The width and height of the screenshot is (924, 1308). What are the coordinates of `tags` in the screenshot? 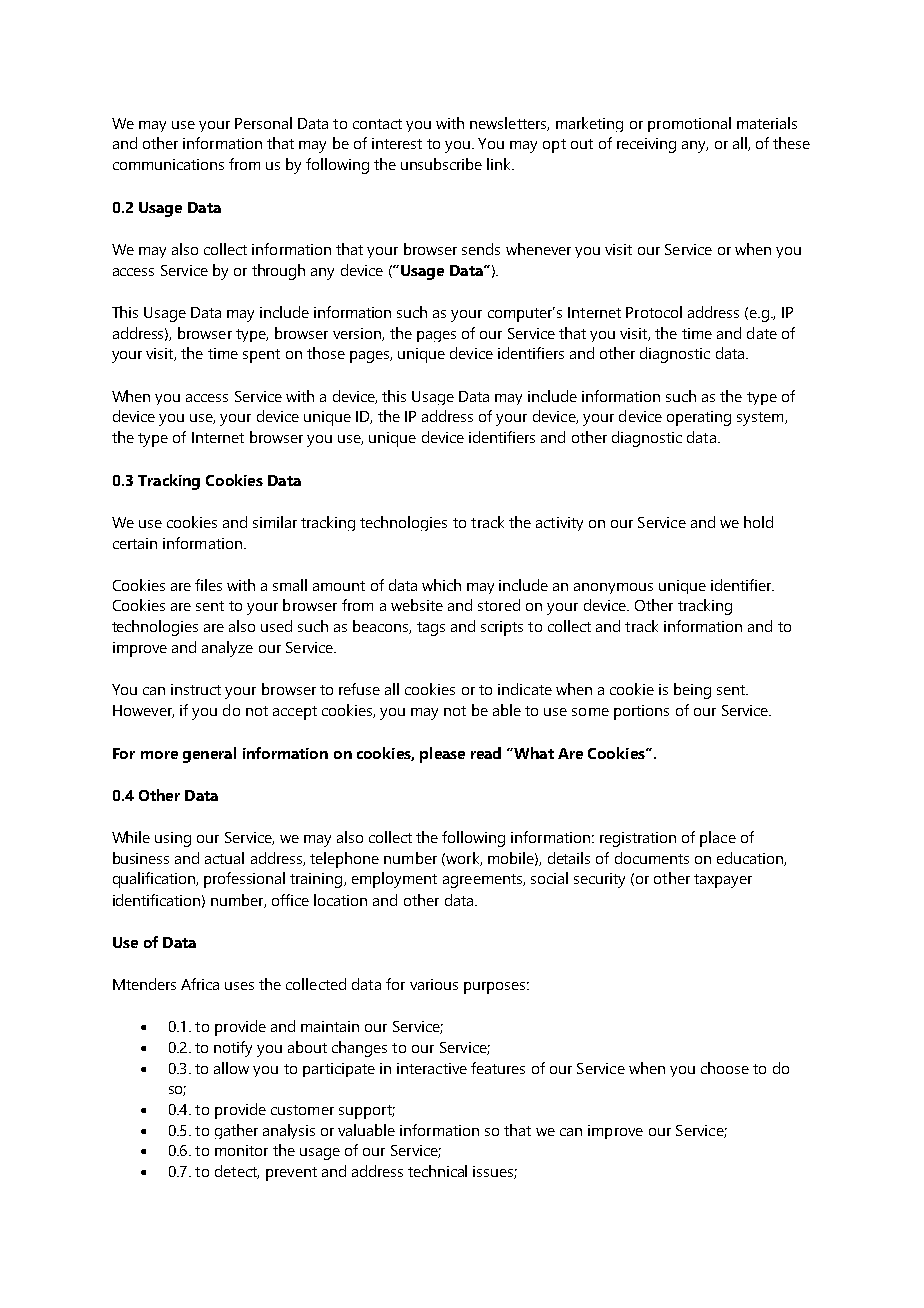 It's located at (431, 629).
